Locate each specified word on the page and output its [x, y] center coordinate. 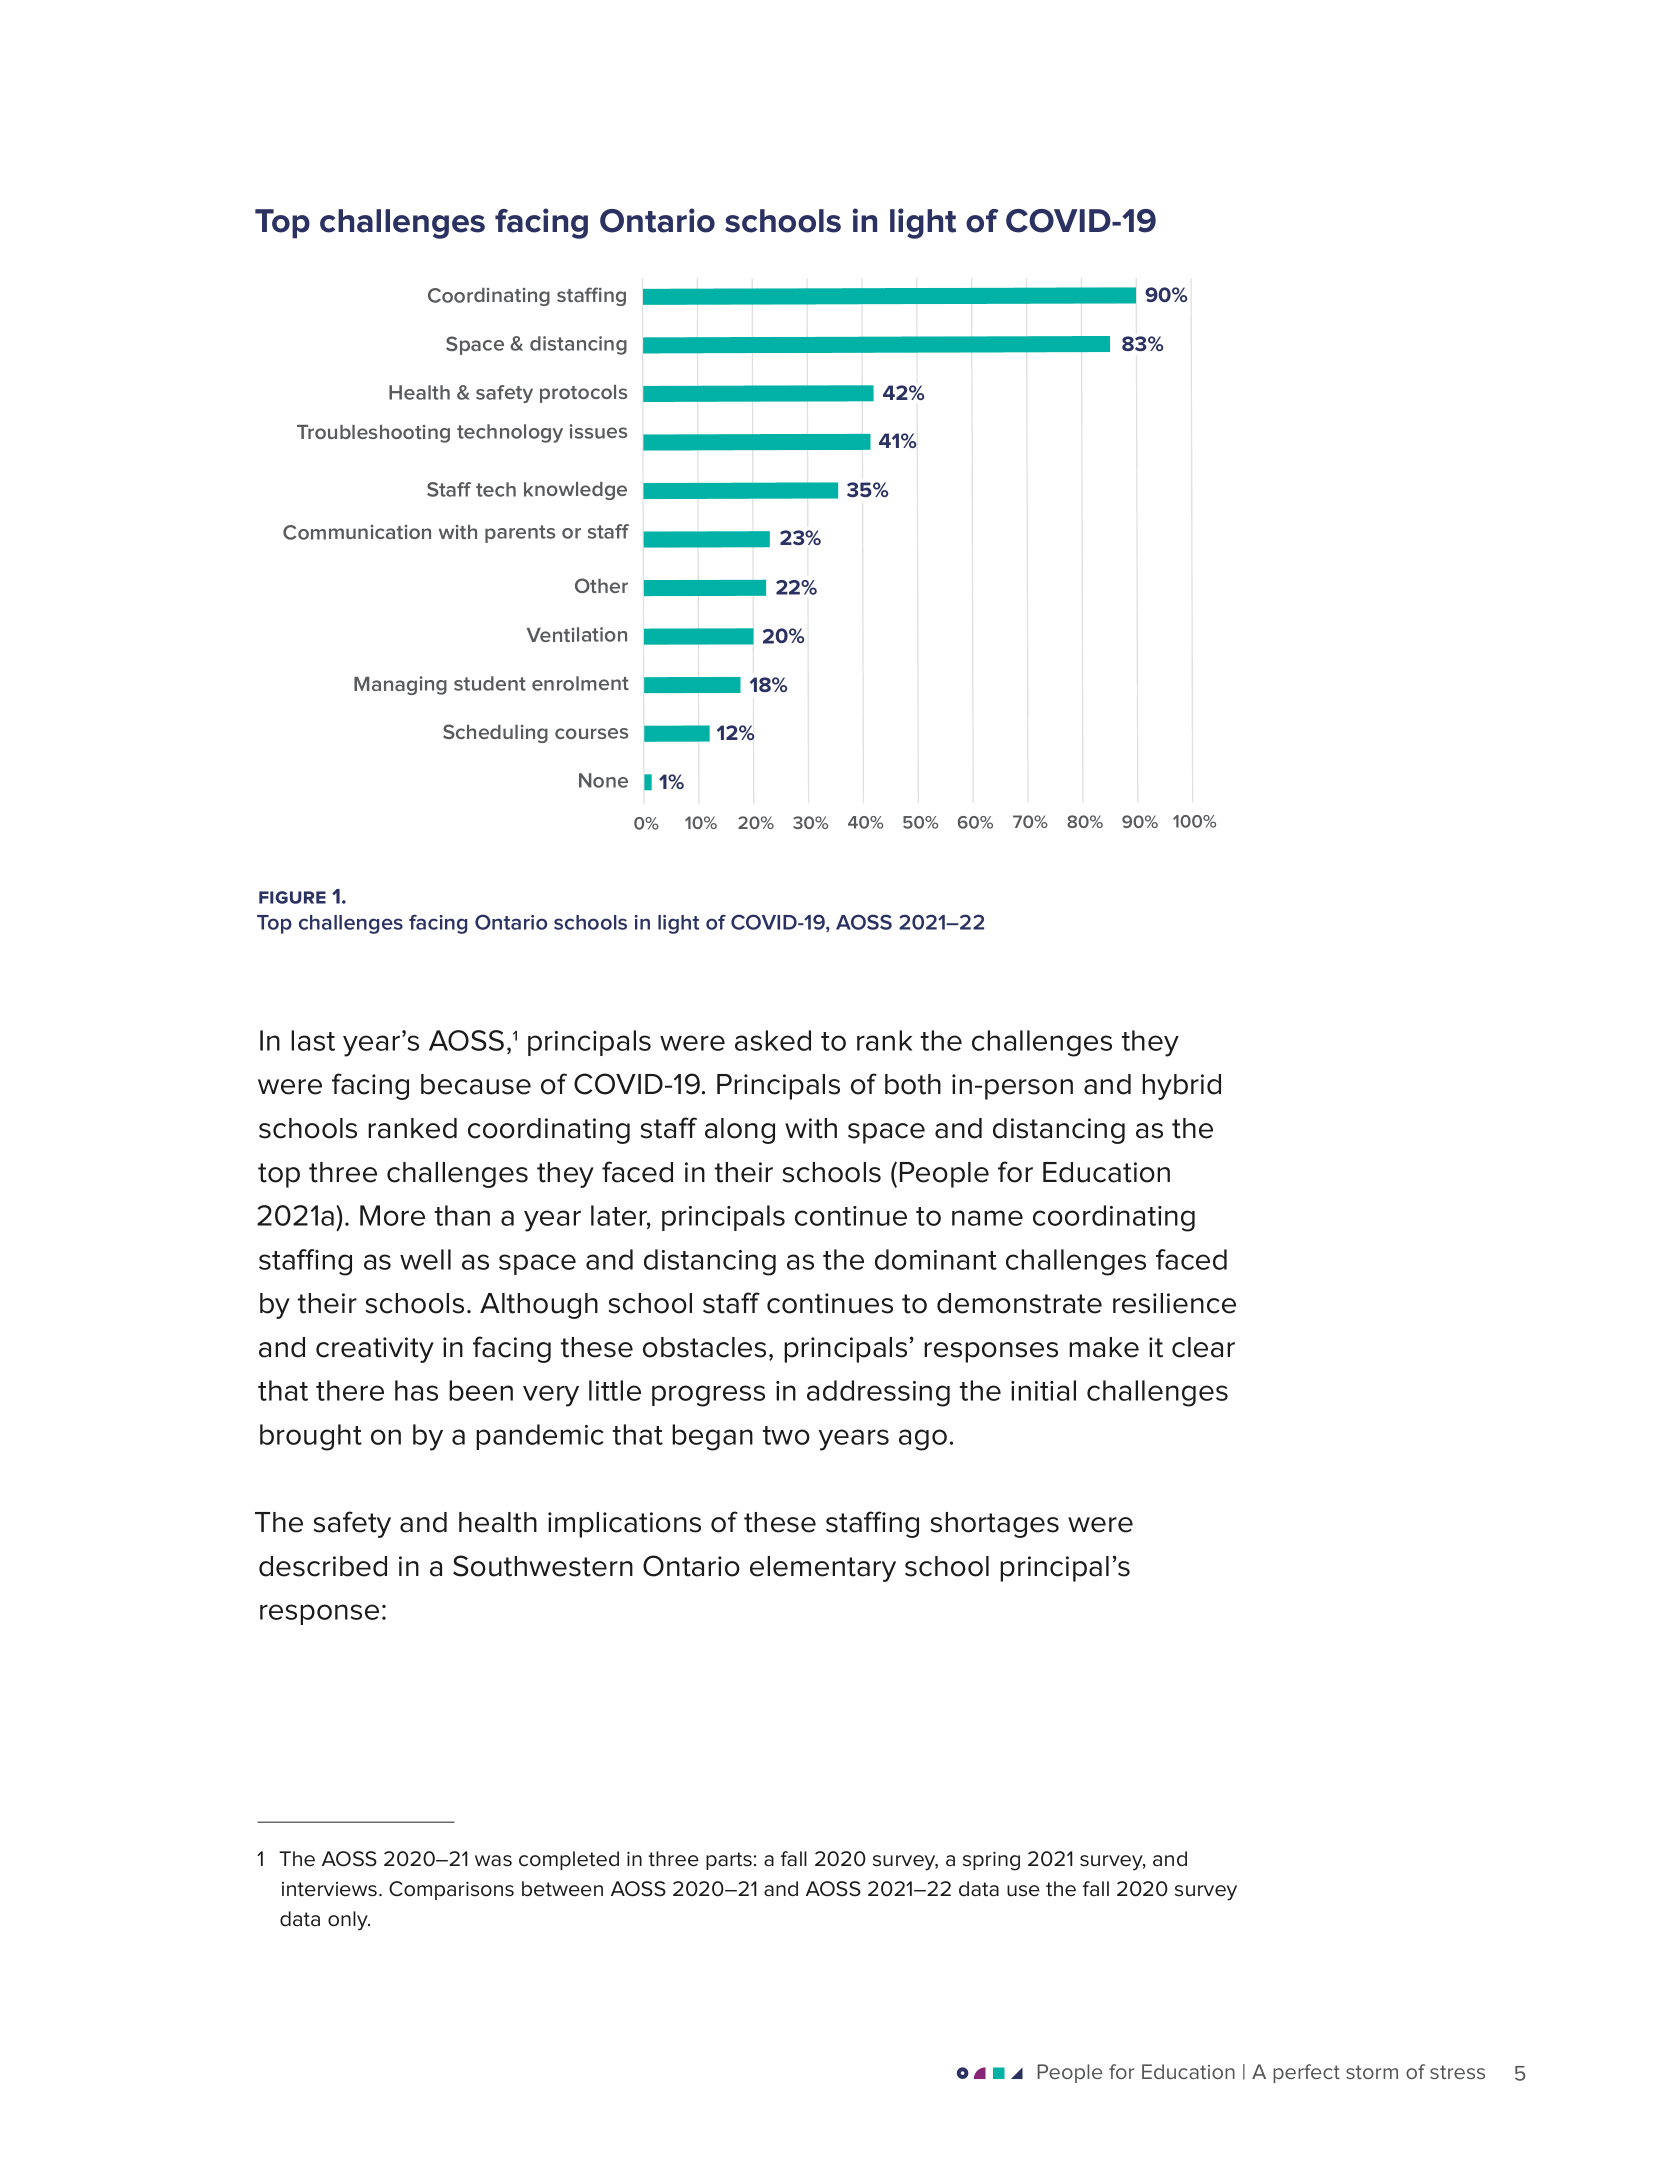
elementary [823, 1569]
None [603, 780]
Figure [292, 897]
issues [598, 431]
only [349, 1921]
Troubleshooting [373, 434]
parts [729, 1861]
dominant [936, 1259]
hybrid [1182, 1087]
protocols [583, 394]
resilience [1174, 1303]
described [323, 1566]
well [425, 1259]
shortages [995, 1525]
